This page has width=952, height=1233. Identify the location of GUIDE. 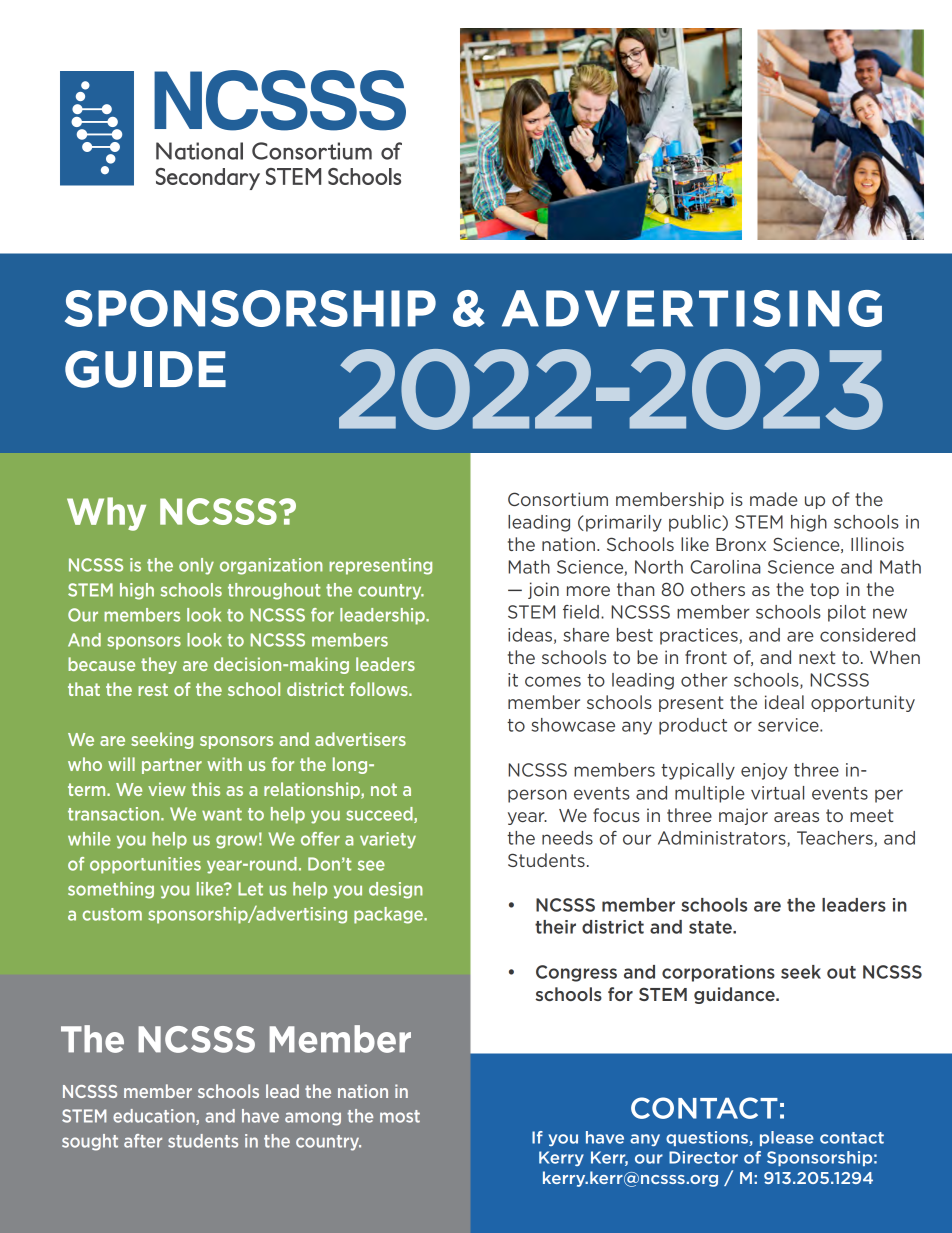
(145, 369).
